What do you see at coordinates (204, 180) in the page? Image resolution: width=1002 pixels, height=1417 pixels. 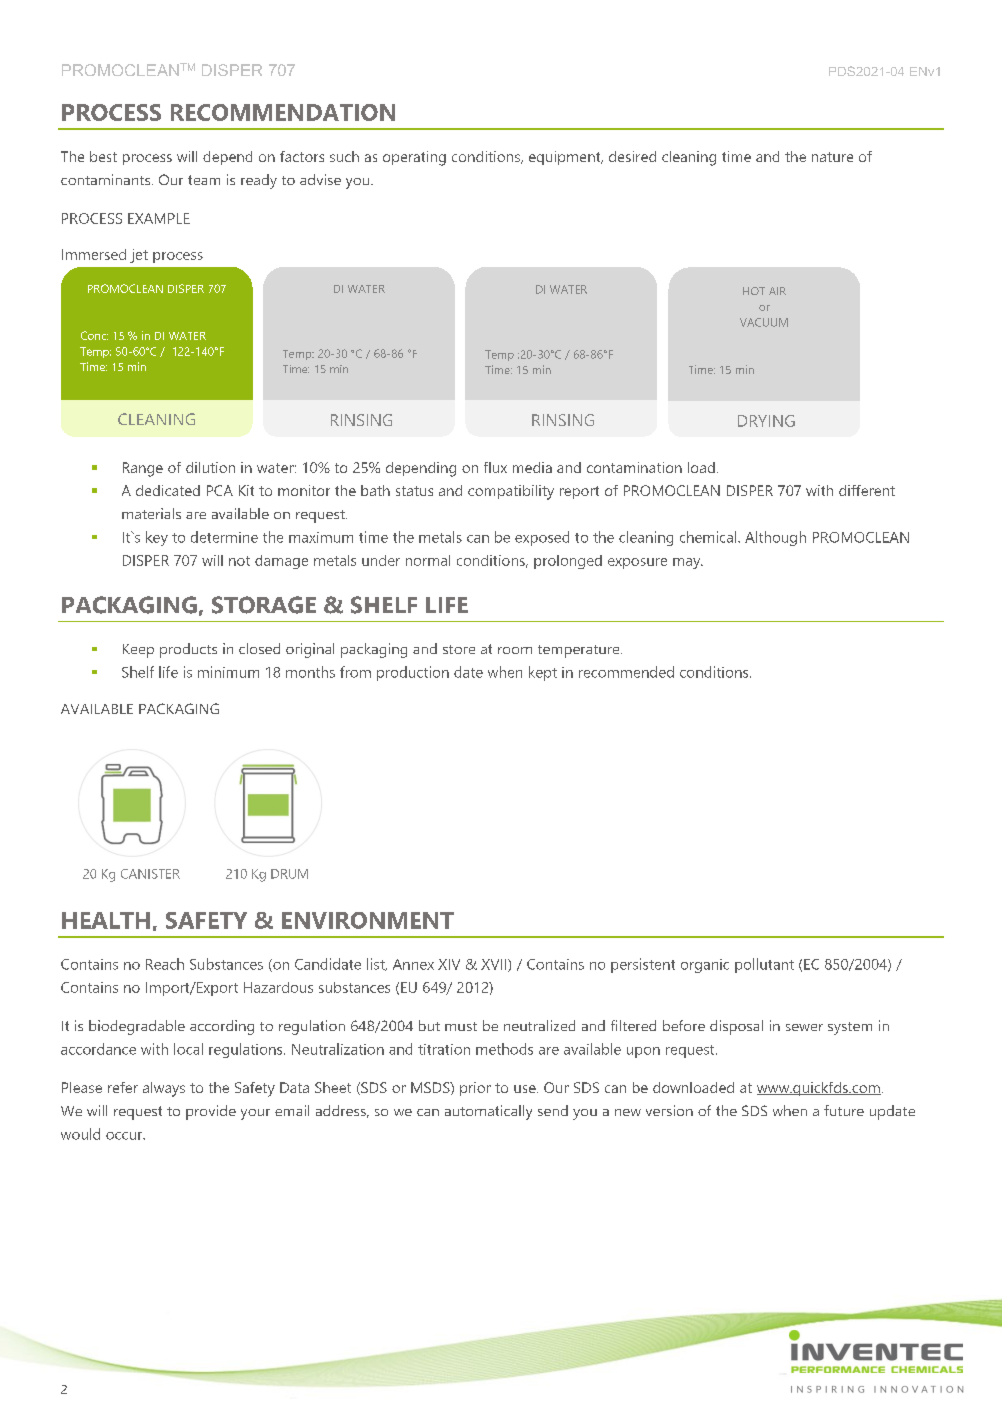 I see `team` at bounding box center [204, 180].
